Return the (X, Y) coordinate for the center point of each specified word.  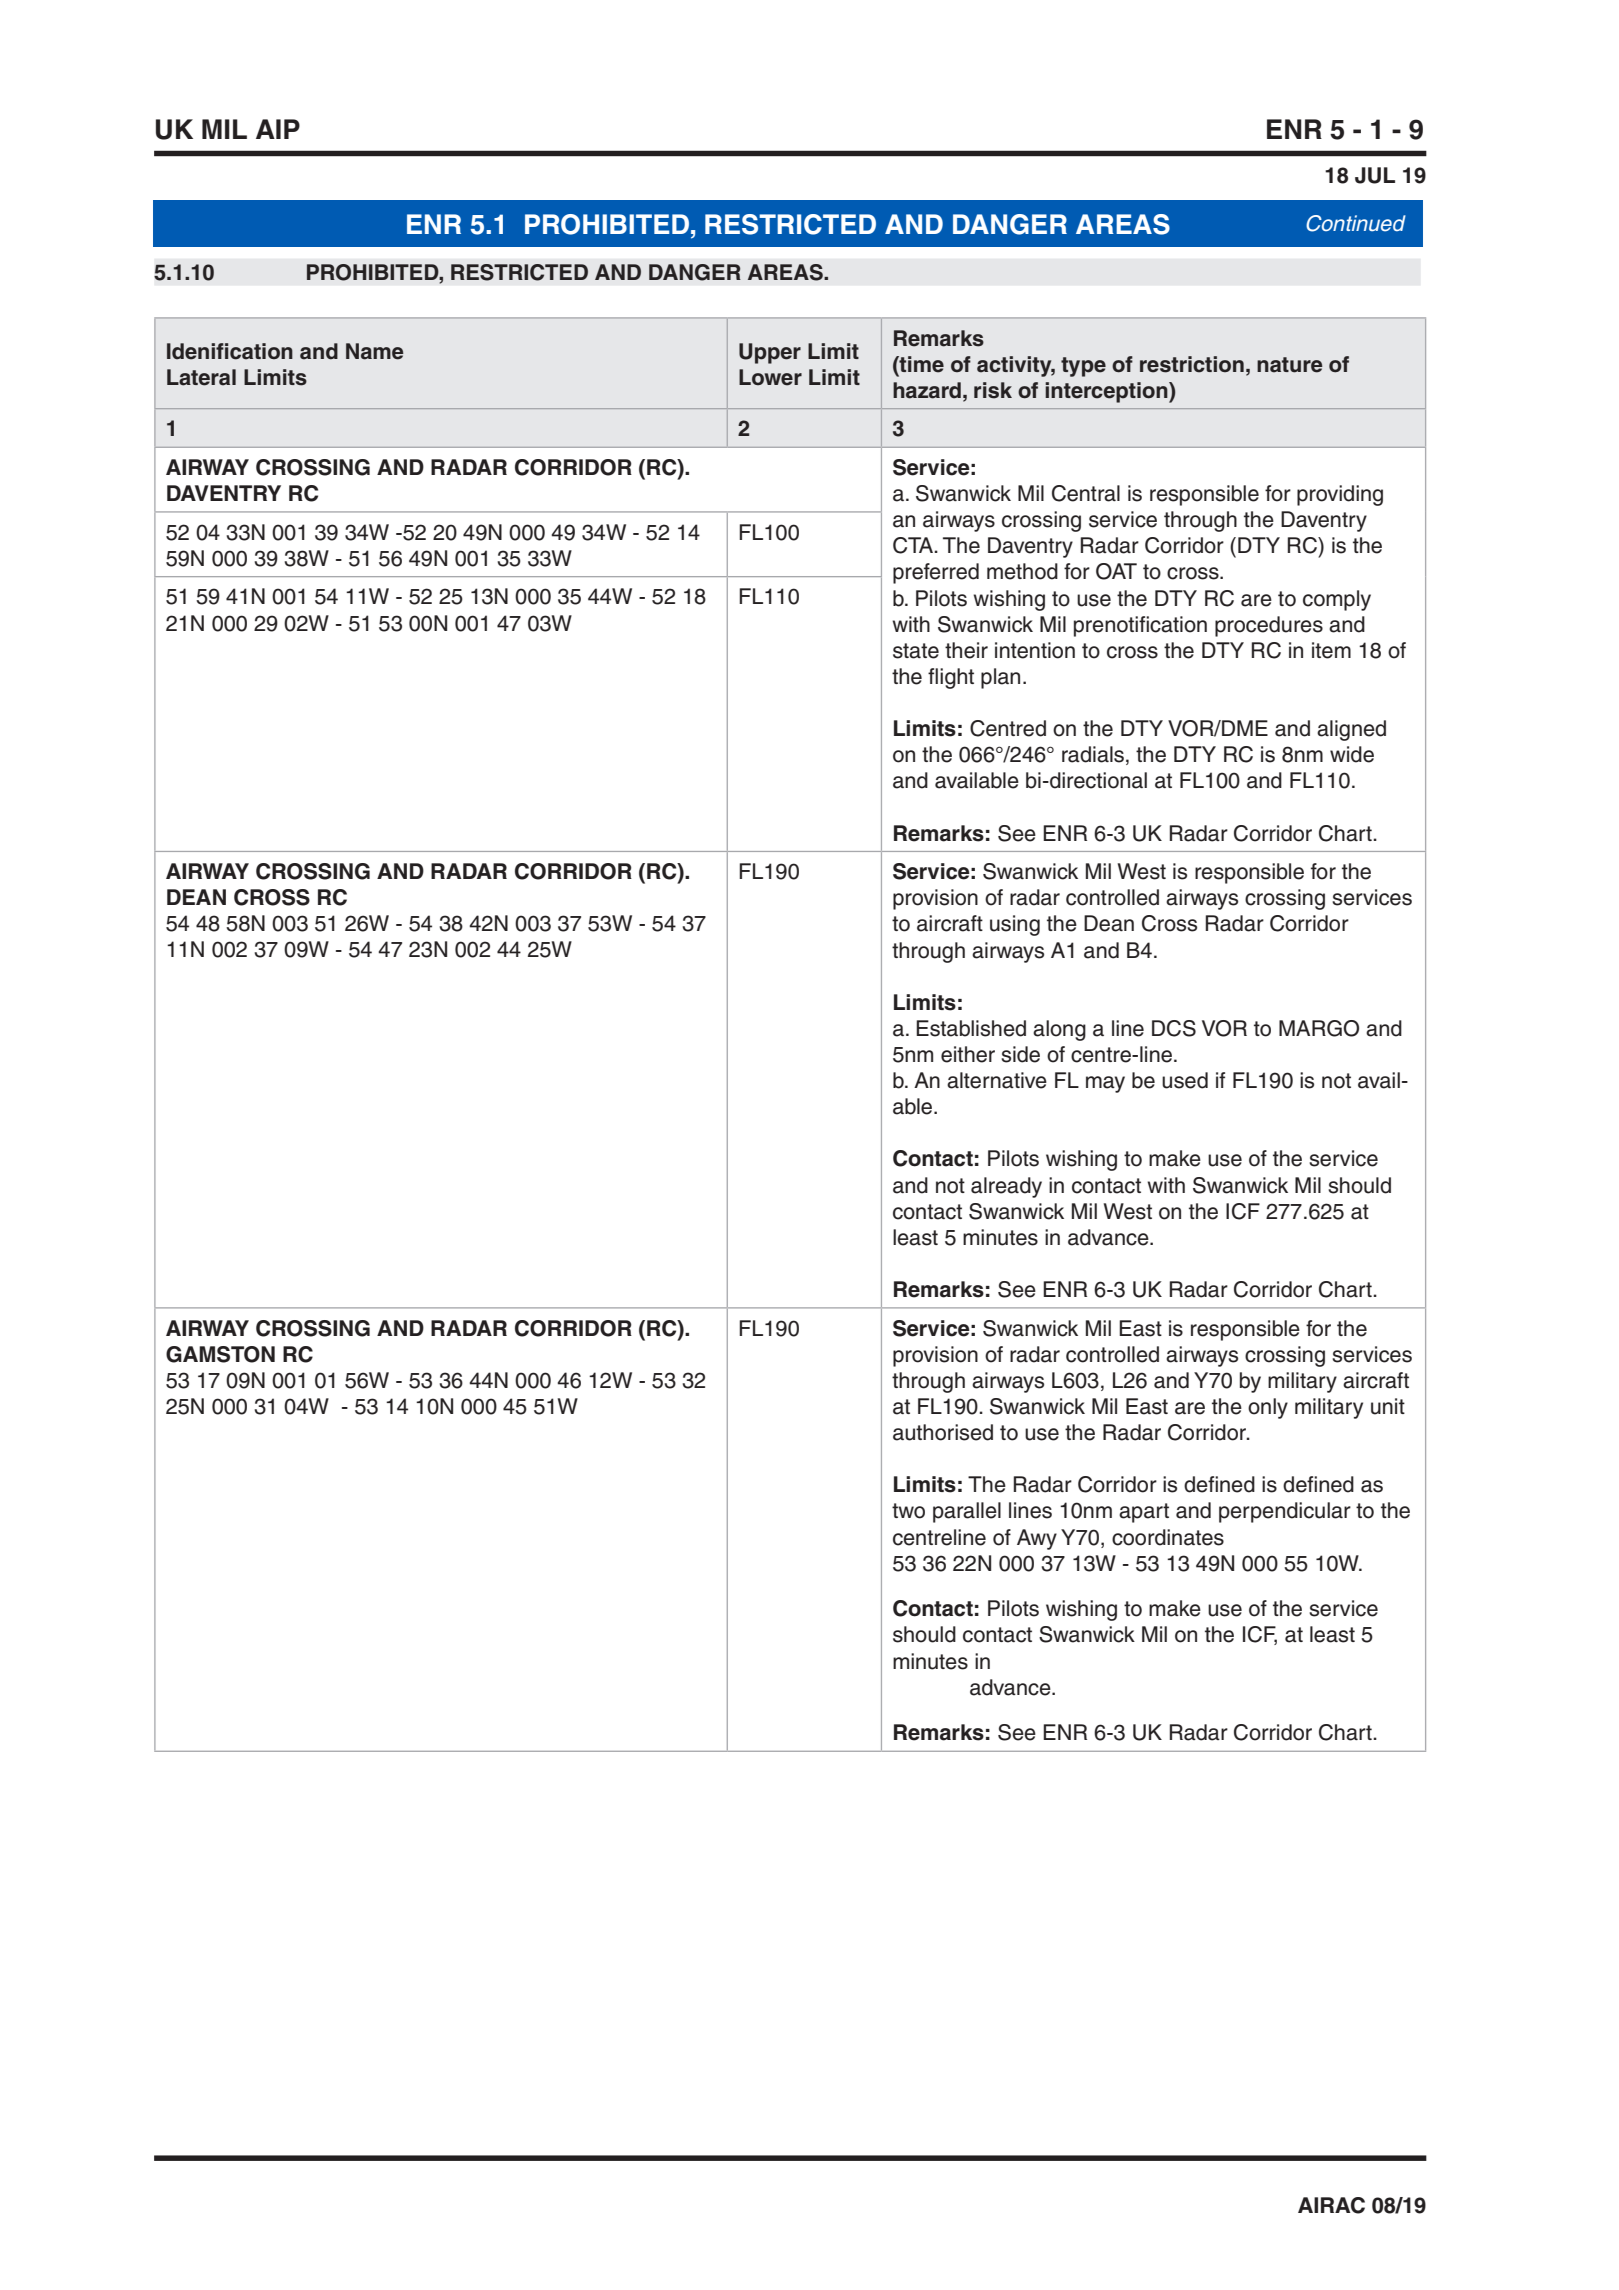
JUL (1375, 175)
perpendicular (1285, 1512)
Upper (770, 353)
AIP (278, 129)
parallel (967, 1512)
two (908, 1511)
